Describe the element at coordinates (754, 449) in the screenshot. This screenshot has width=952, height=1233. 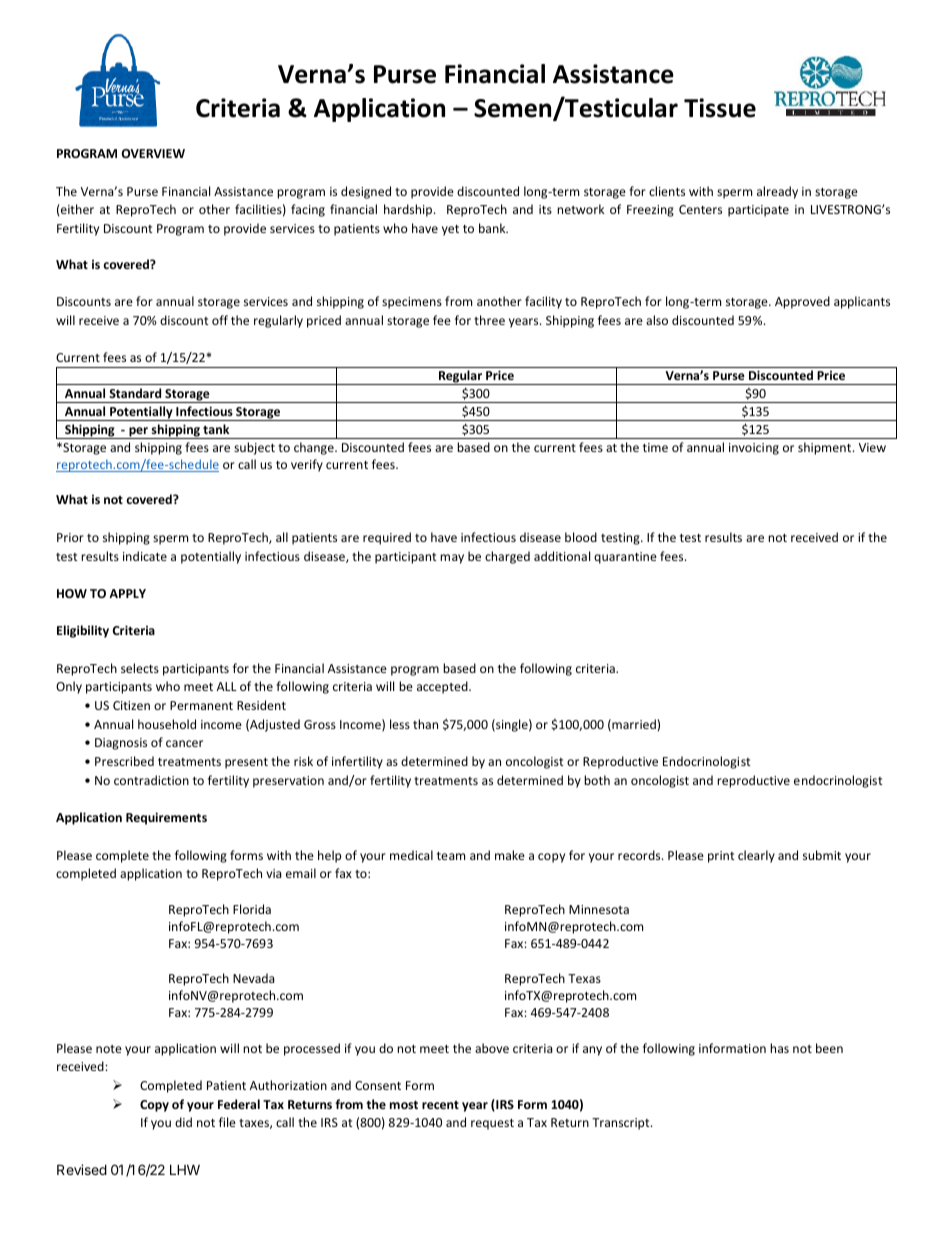
I see `invoicing` at that location.
